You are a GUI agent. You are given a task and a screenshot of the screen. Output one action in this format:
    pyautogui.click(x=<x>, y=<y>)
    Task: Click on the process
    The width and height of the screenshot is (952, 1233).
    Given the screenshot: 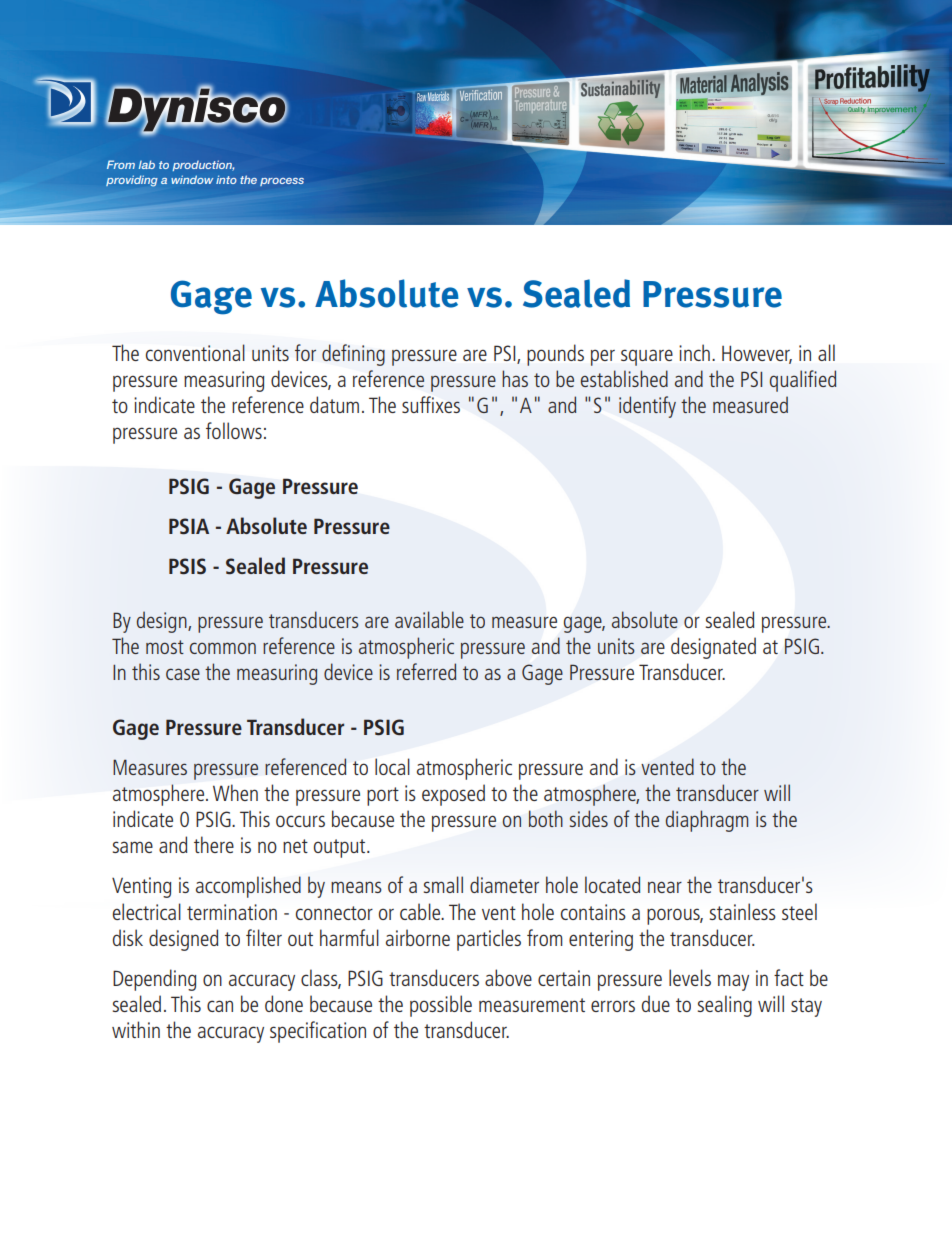 What is the action you would take?
    pyautogui.click(x=282, y=182)
